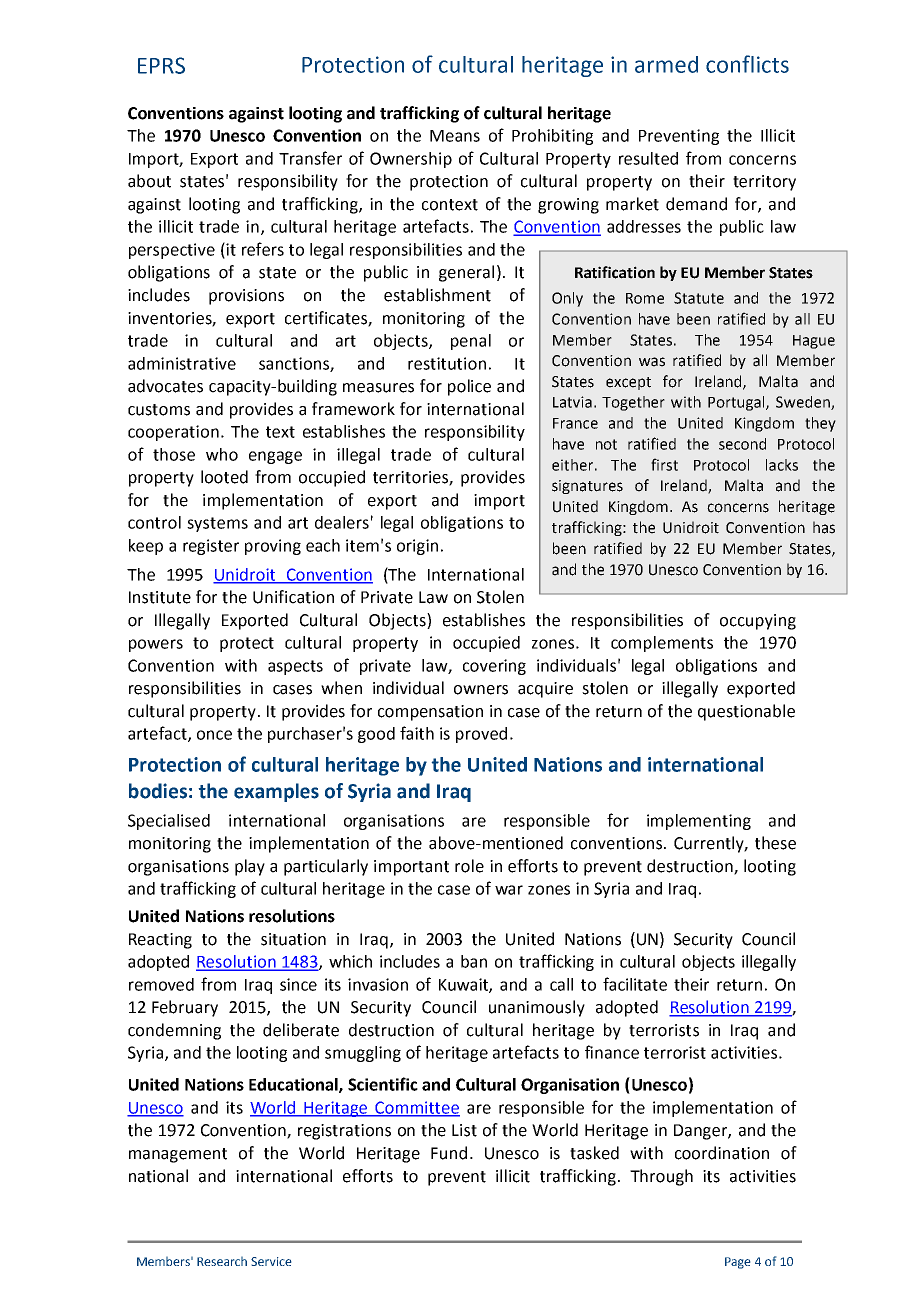 The image size is (924, 1308). What do you see at coordinates (747, 64) in the image?
I see `conflicts` at bounding box center [747, 64].
